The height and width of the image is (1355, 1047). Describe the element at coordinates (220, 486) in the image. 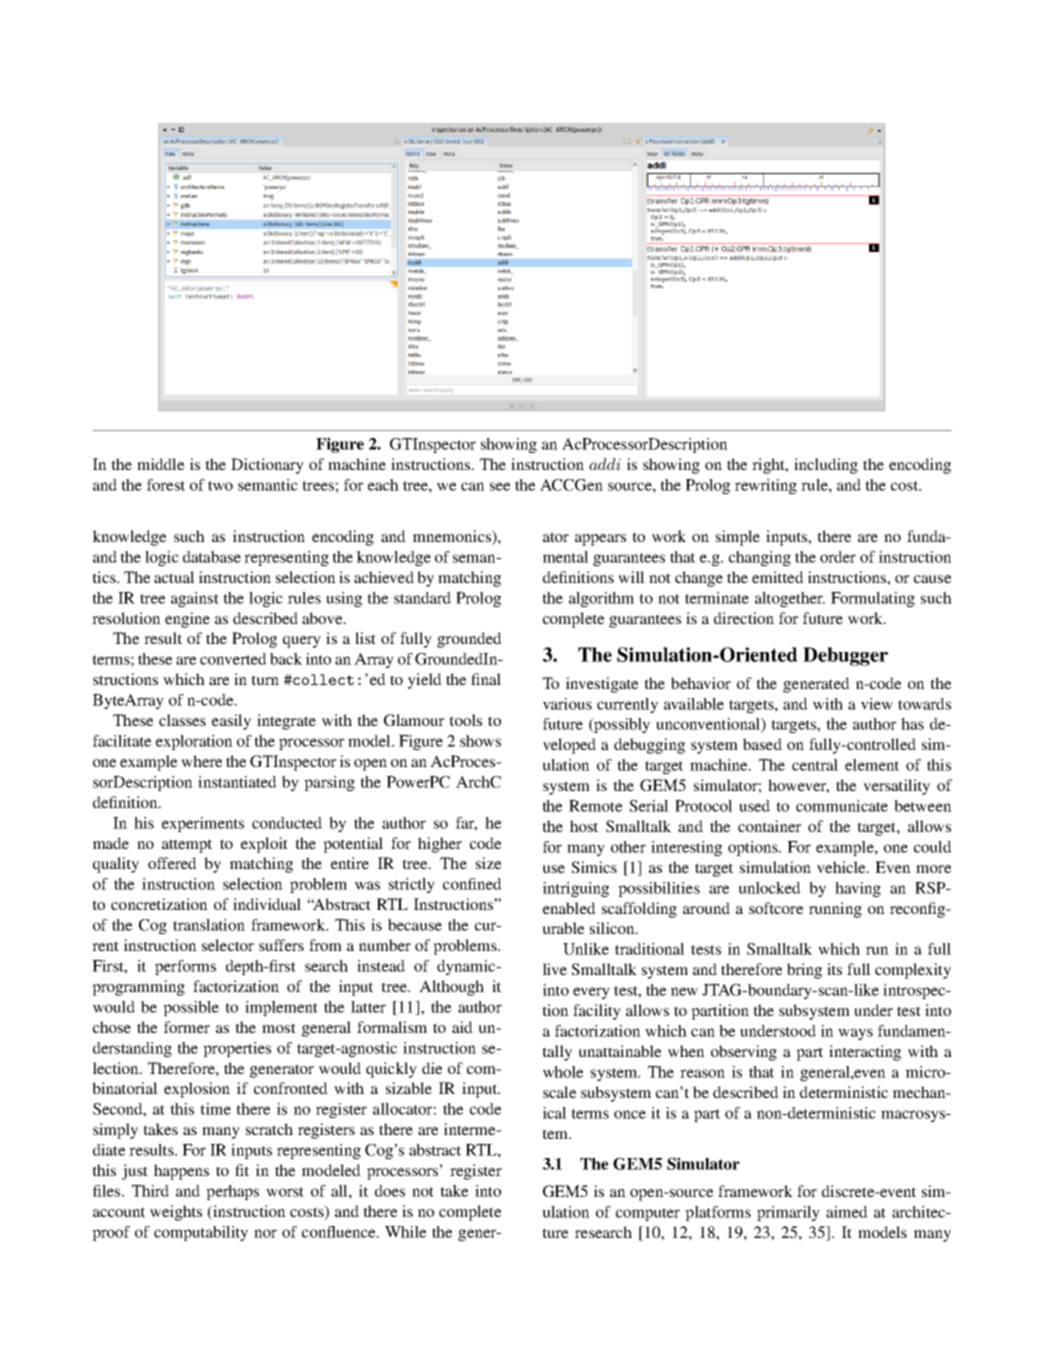

I see `two` at that location.
